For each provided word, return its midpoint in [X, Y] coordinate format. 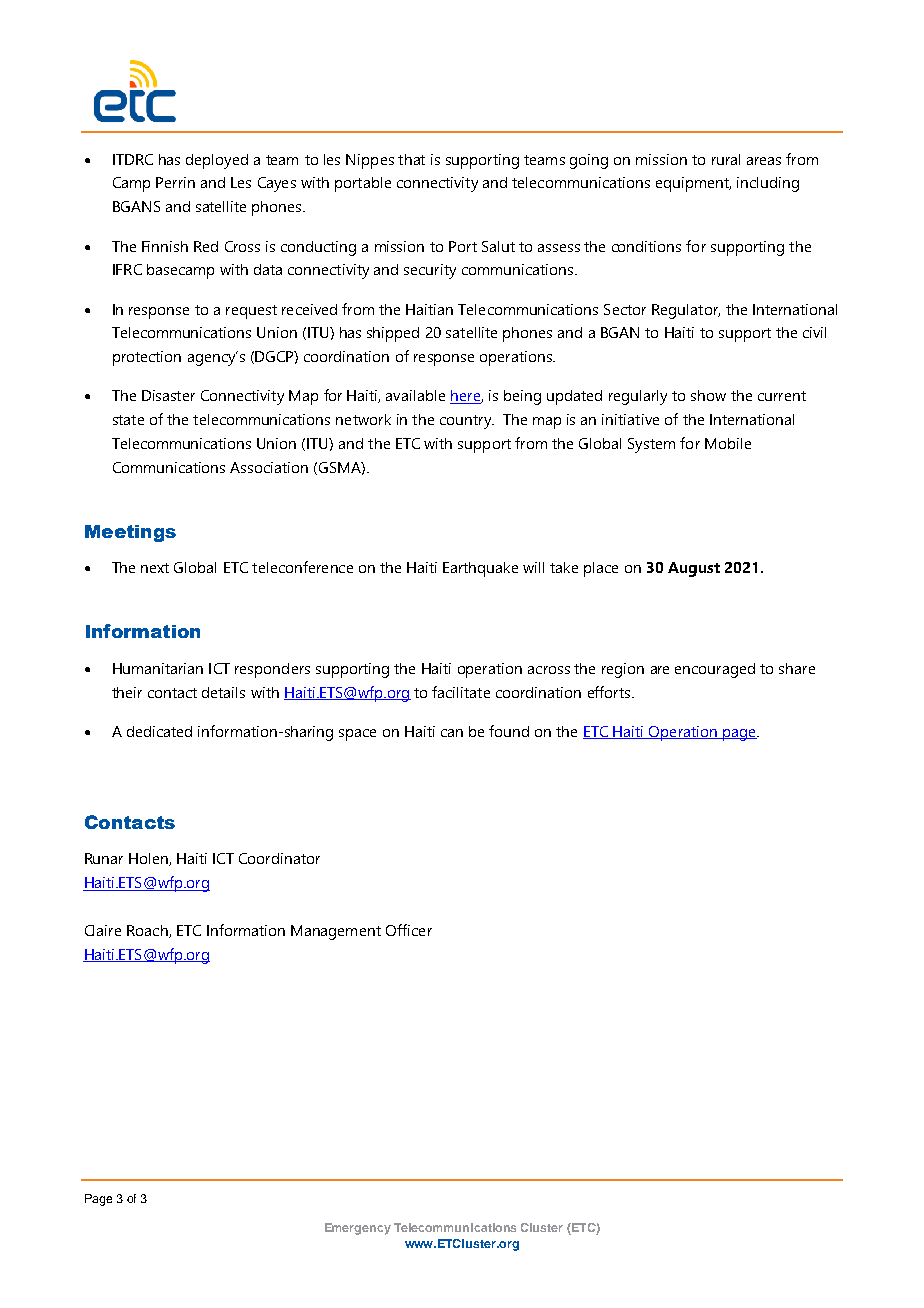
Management [336, 932]
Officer [409, 930]
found [509, 731]
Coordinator [279, 858]
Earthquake [480, 569]
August [694, 569]
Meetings [130, 533]
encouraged [715, 670]
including [768, 184]
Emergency [358, 1229]
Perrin [175, 182]
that [411, 159]
